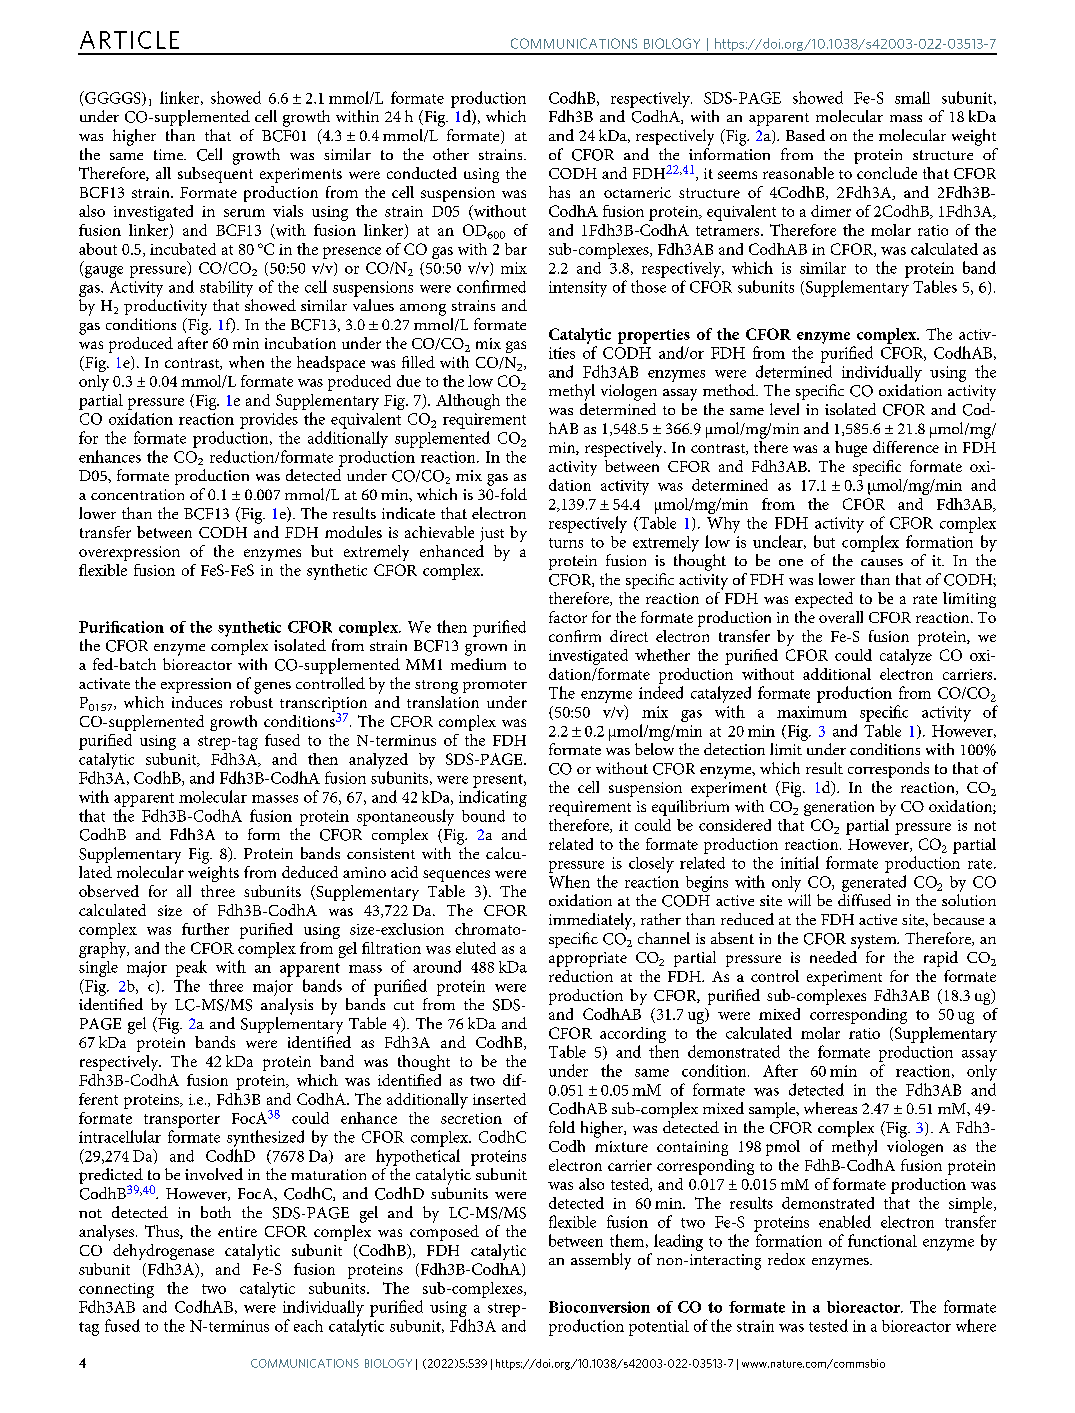  I want to click on ARTICLE, so click(129, 40).
